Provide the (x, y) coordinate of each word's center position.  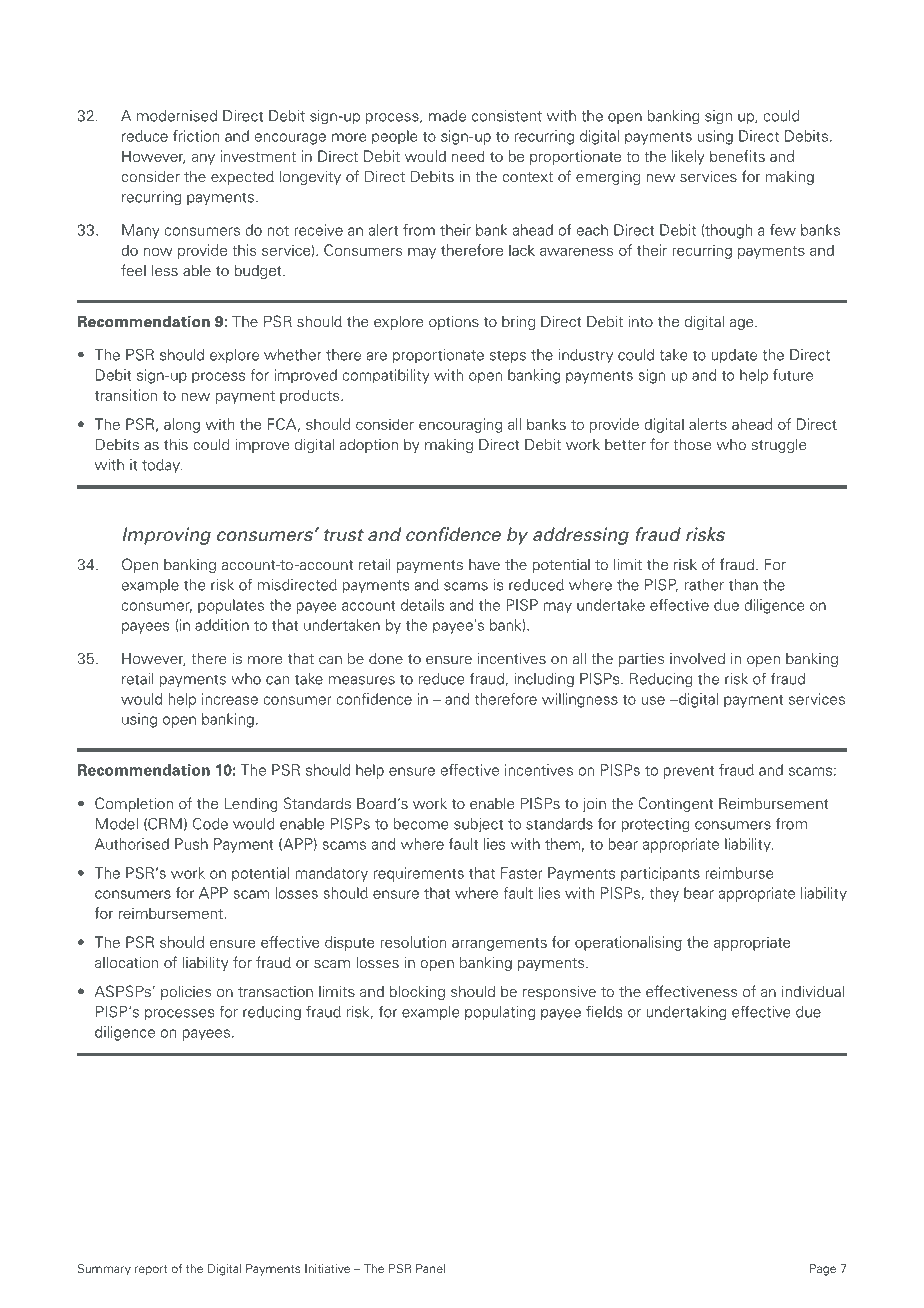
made (447, 116)
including (544, 680)
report (151, 1270)
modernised (177, 116)
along (182, 425)
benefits (737, 156)
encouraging (460, 425)
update (734, 356)
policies (186, 993)
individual (813, 991)
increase (230, 699)
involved (697, 659)
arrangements (499, 944)
